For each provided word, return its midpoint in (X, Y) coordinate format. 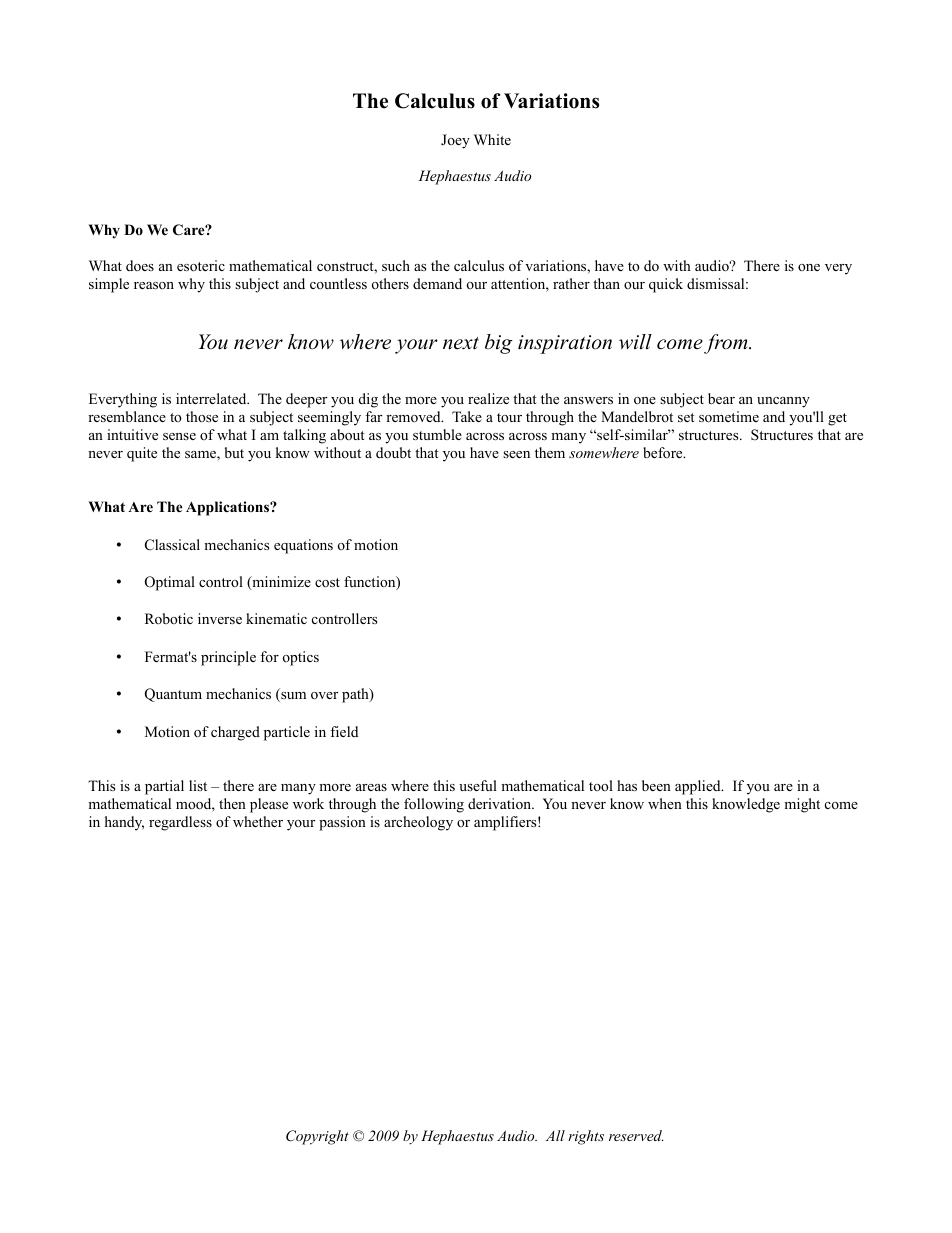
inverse (220, 618)
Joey (455, 141)
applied (699, 787)
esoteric (201, 266)
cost (327, 583)
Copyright (317, 1137)
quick (666, 285)
